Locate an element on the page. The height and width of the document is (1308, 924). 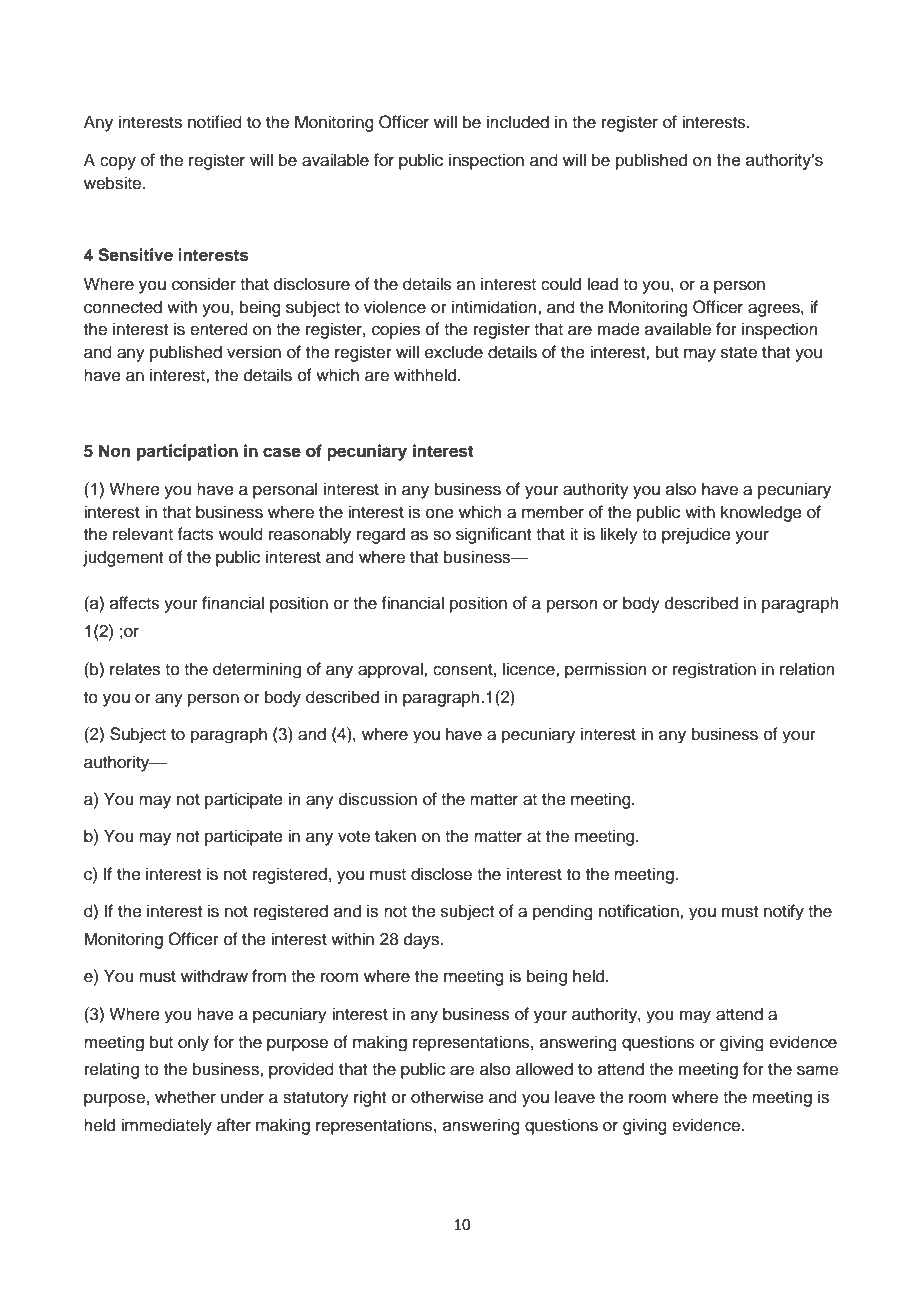
from is located at coordinates (269, 976).
